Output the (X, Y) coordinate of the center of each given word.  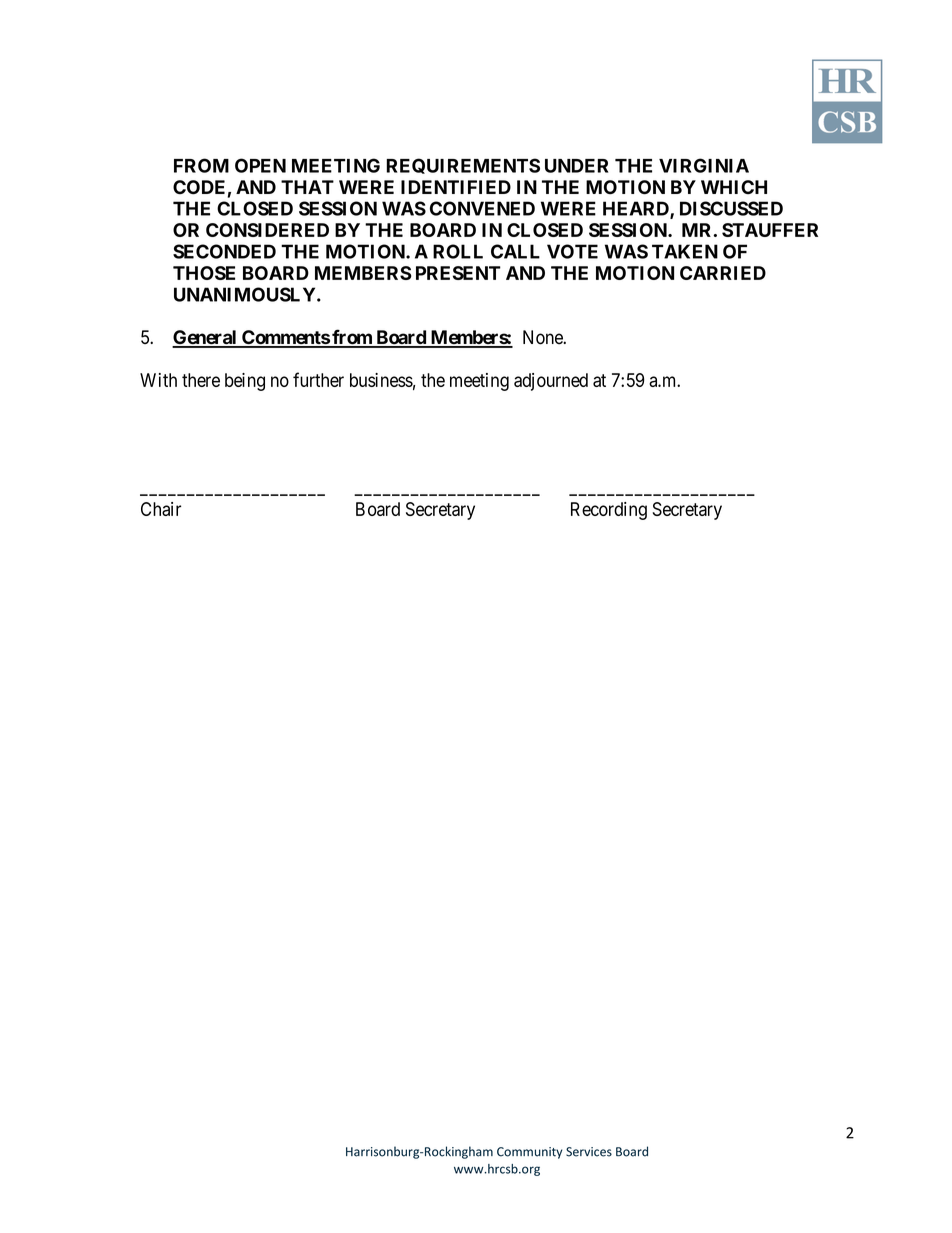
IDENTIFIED (456, 187)
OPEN (260, 165)
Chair (161, 509)
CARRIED (723, 273)
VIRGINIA (704, 165)
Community (529, 1153)
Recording (609, 511)
